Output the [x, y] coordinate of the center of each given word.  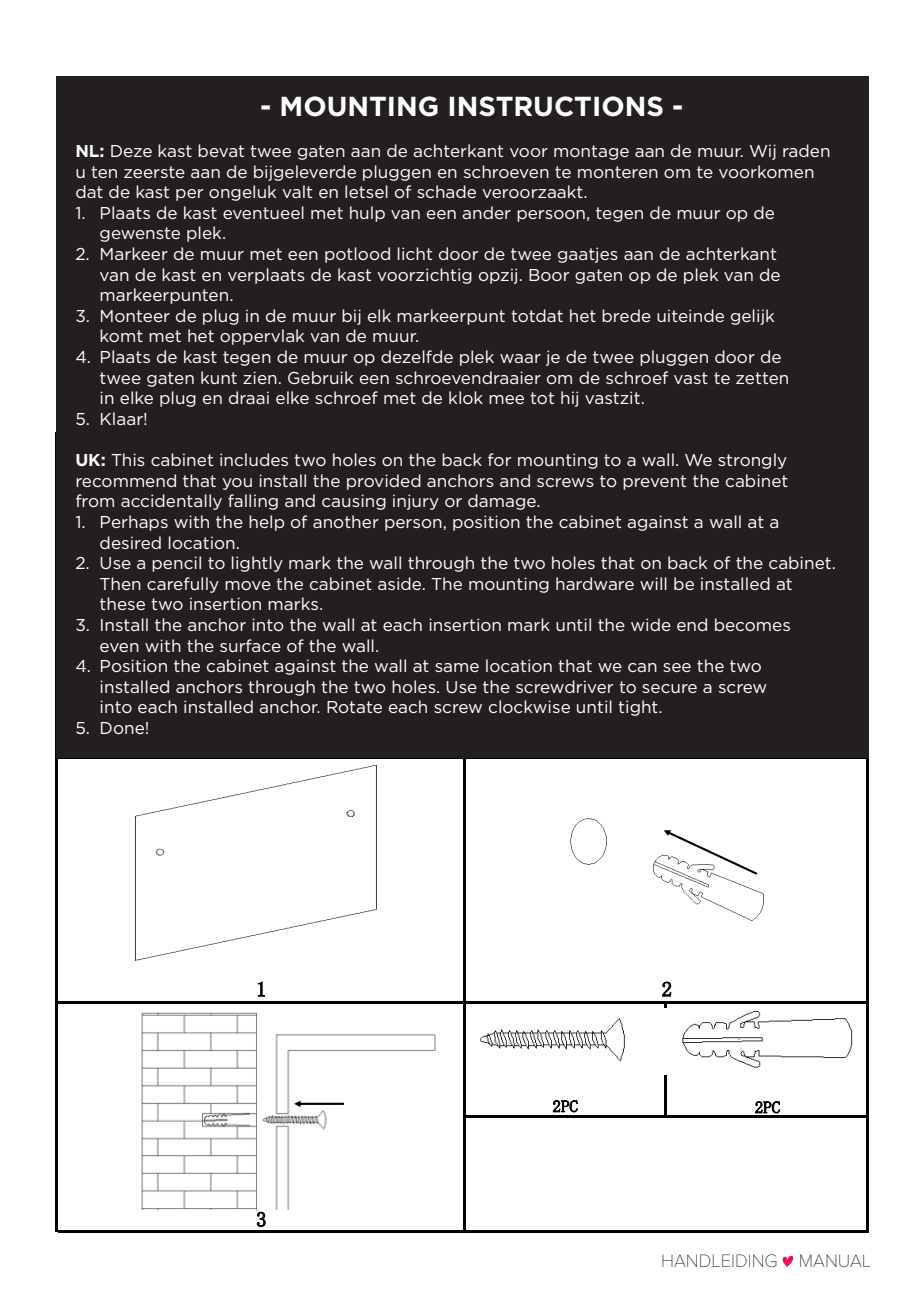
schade [446, 191]
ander [486, 212]
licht [415, 253]
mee [506, 399]
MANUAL [835, 1260]
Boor [549, 275]
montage [591, 152]
